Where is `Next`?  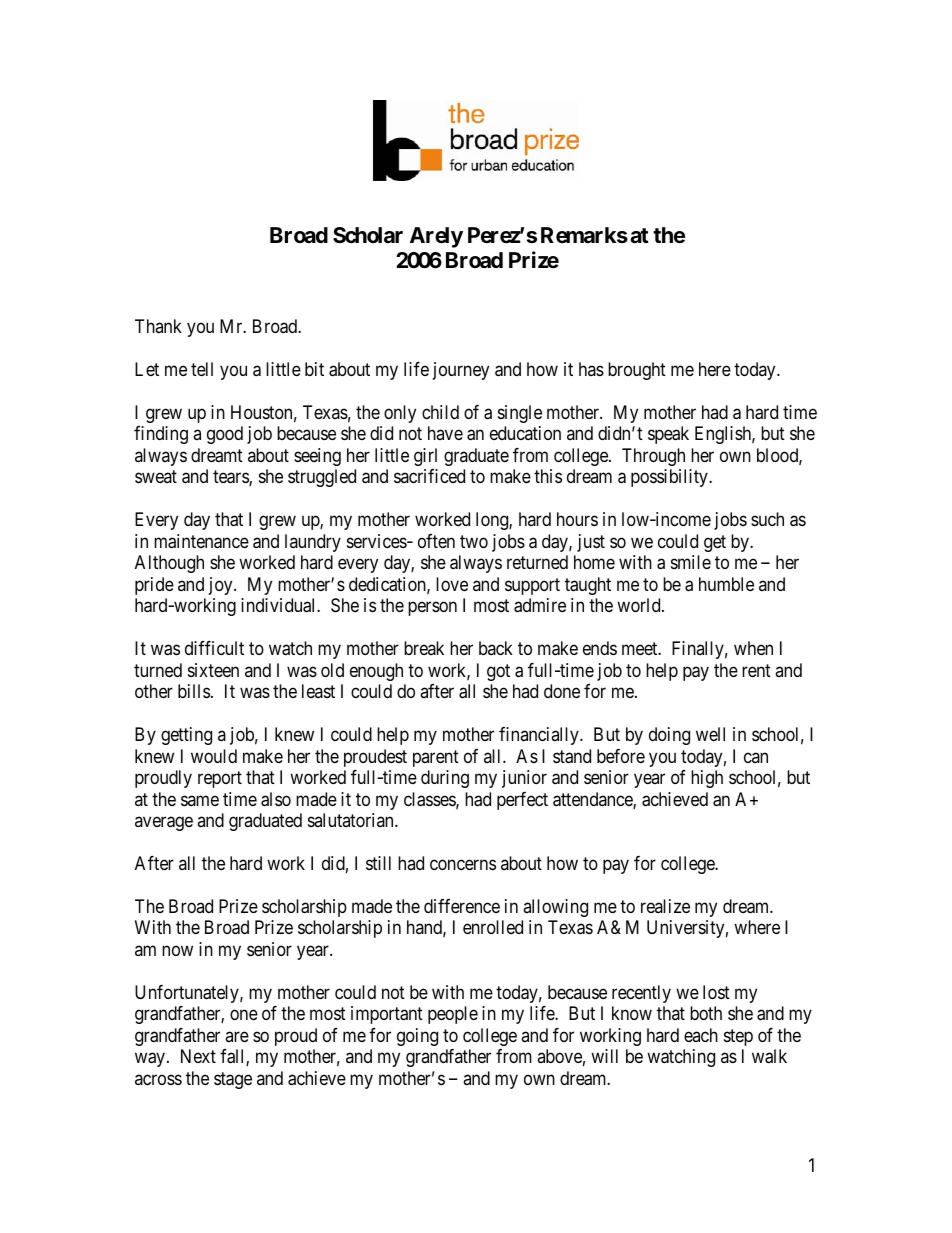
Next is located at coordinates (198, 1056).
